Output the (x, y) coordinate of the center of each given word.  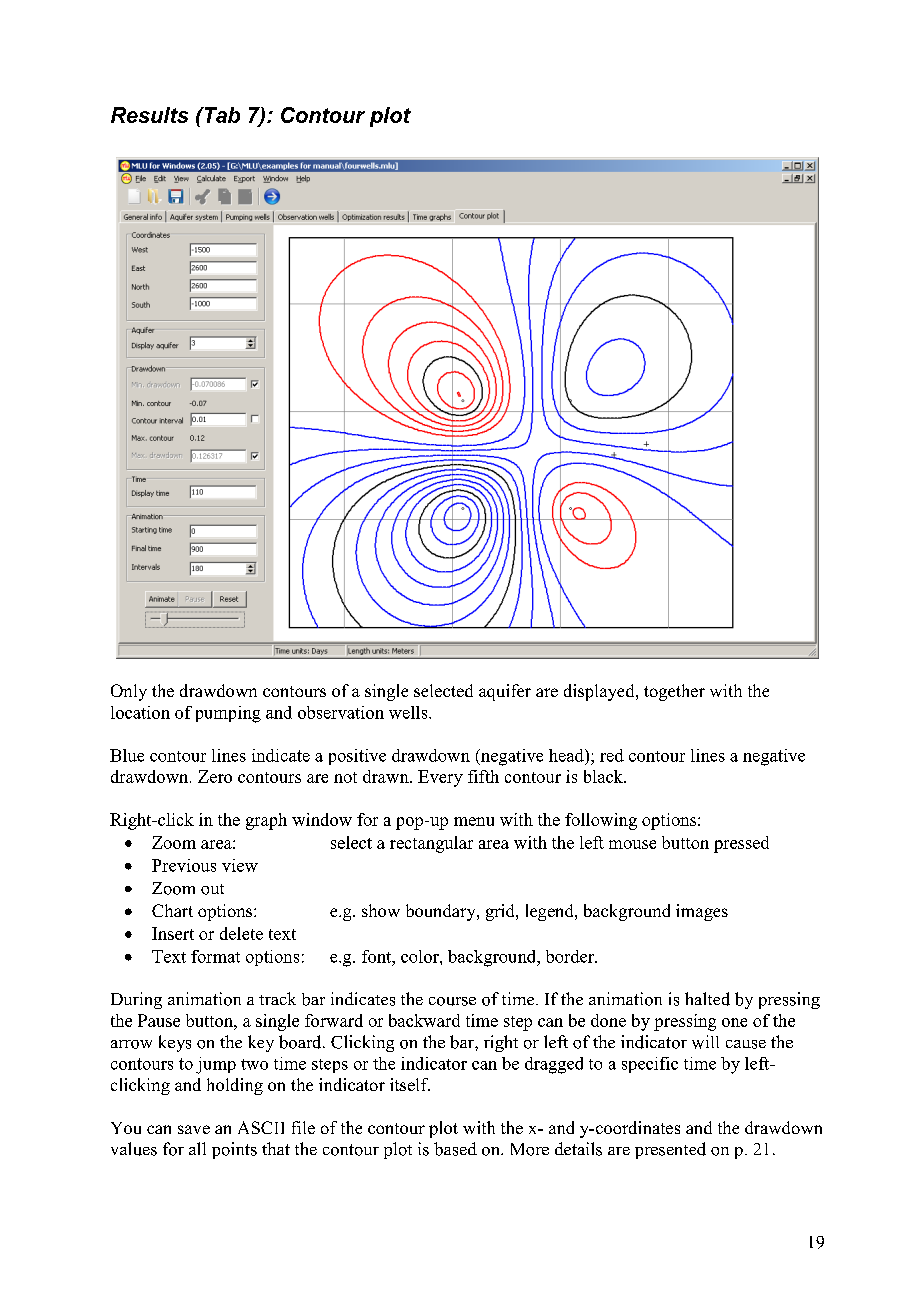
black (604, 776)
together (674, 692)
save (194, 1129)
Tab (221, 115)
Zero (215, 776)
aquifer (505, 692)
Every (440, 778)
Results (149, 115)
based (455, 1149)
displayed (600, 692)
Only (129, 692)
